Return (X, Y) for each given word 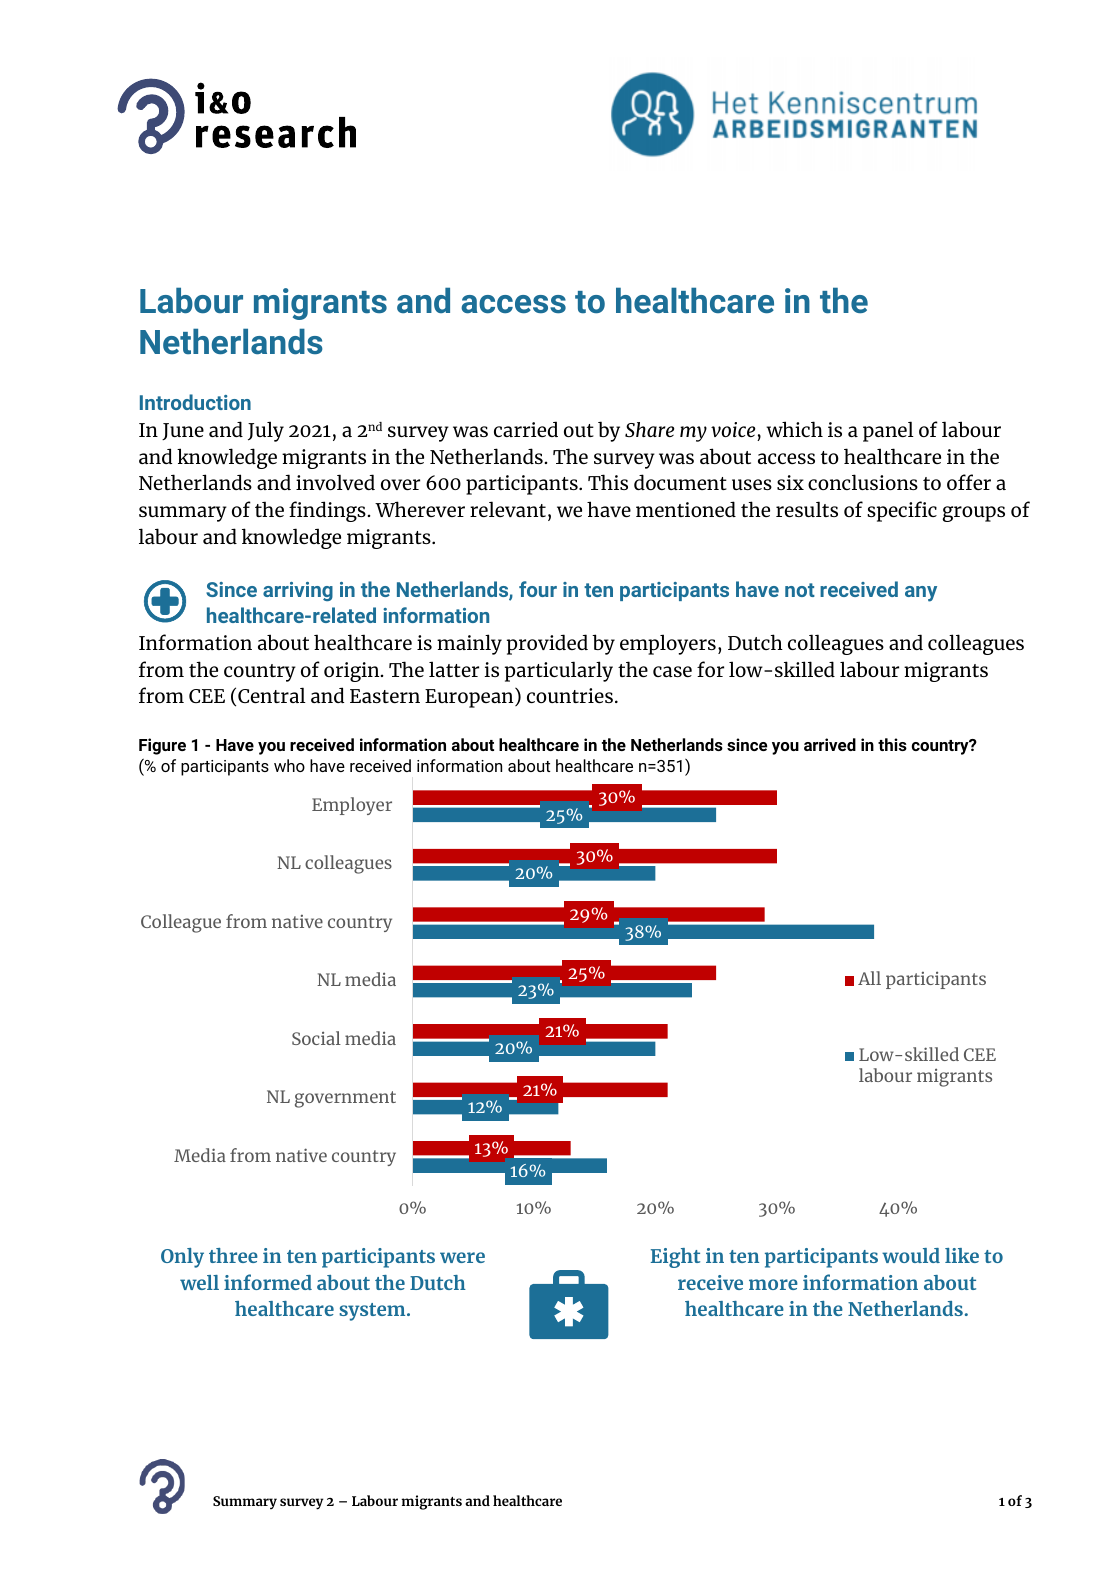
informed (268, 1282)
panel (888, 431)
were (462, 1257)
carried (526, 429)
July (266, 431)
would (911, 1255)
